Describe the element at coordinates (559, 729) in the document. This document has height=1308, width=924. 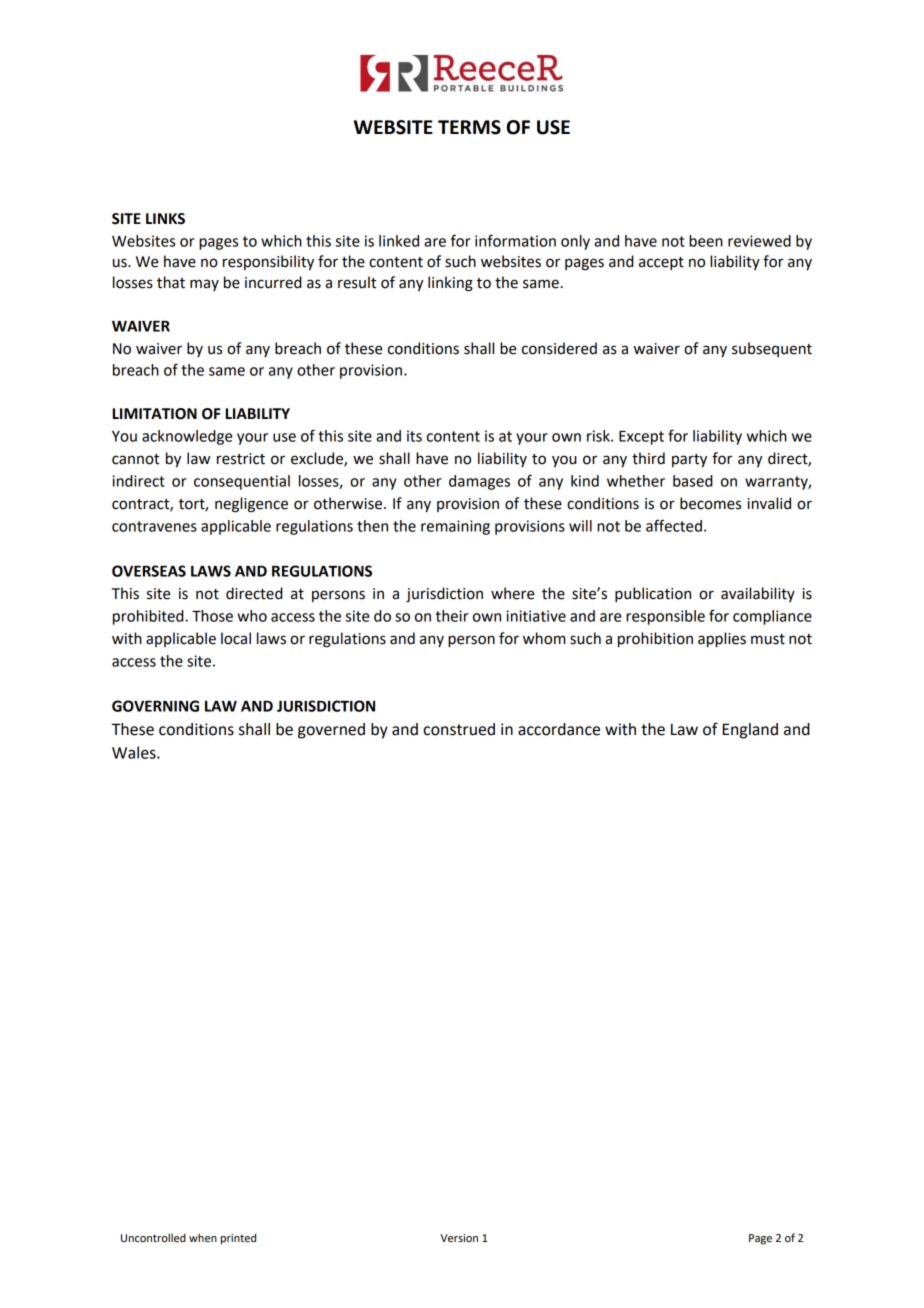
I see `accordance` at that location.
